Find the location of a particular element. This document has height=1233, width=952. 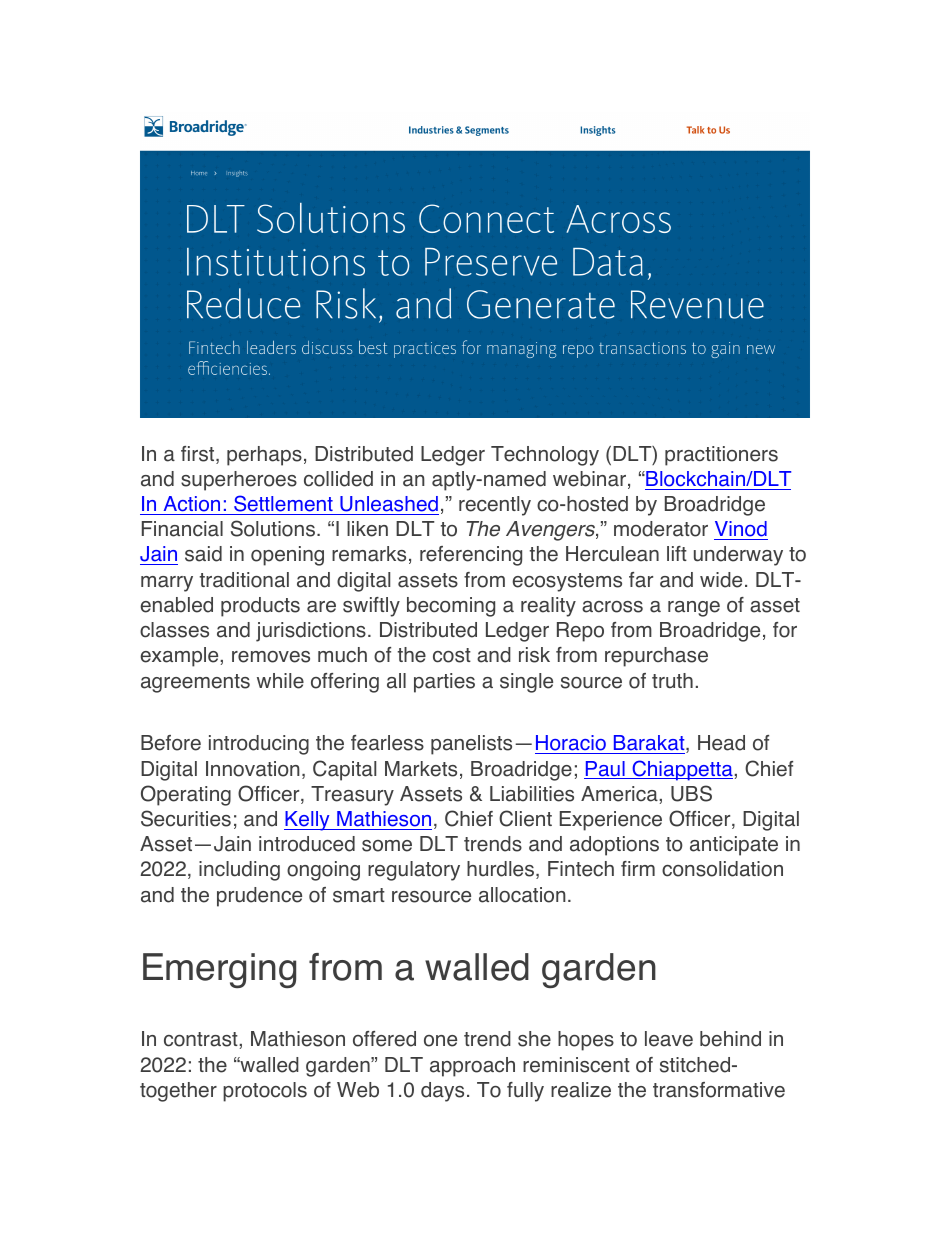

recently is located at coordinates (495, 506).
